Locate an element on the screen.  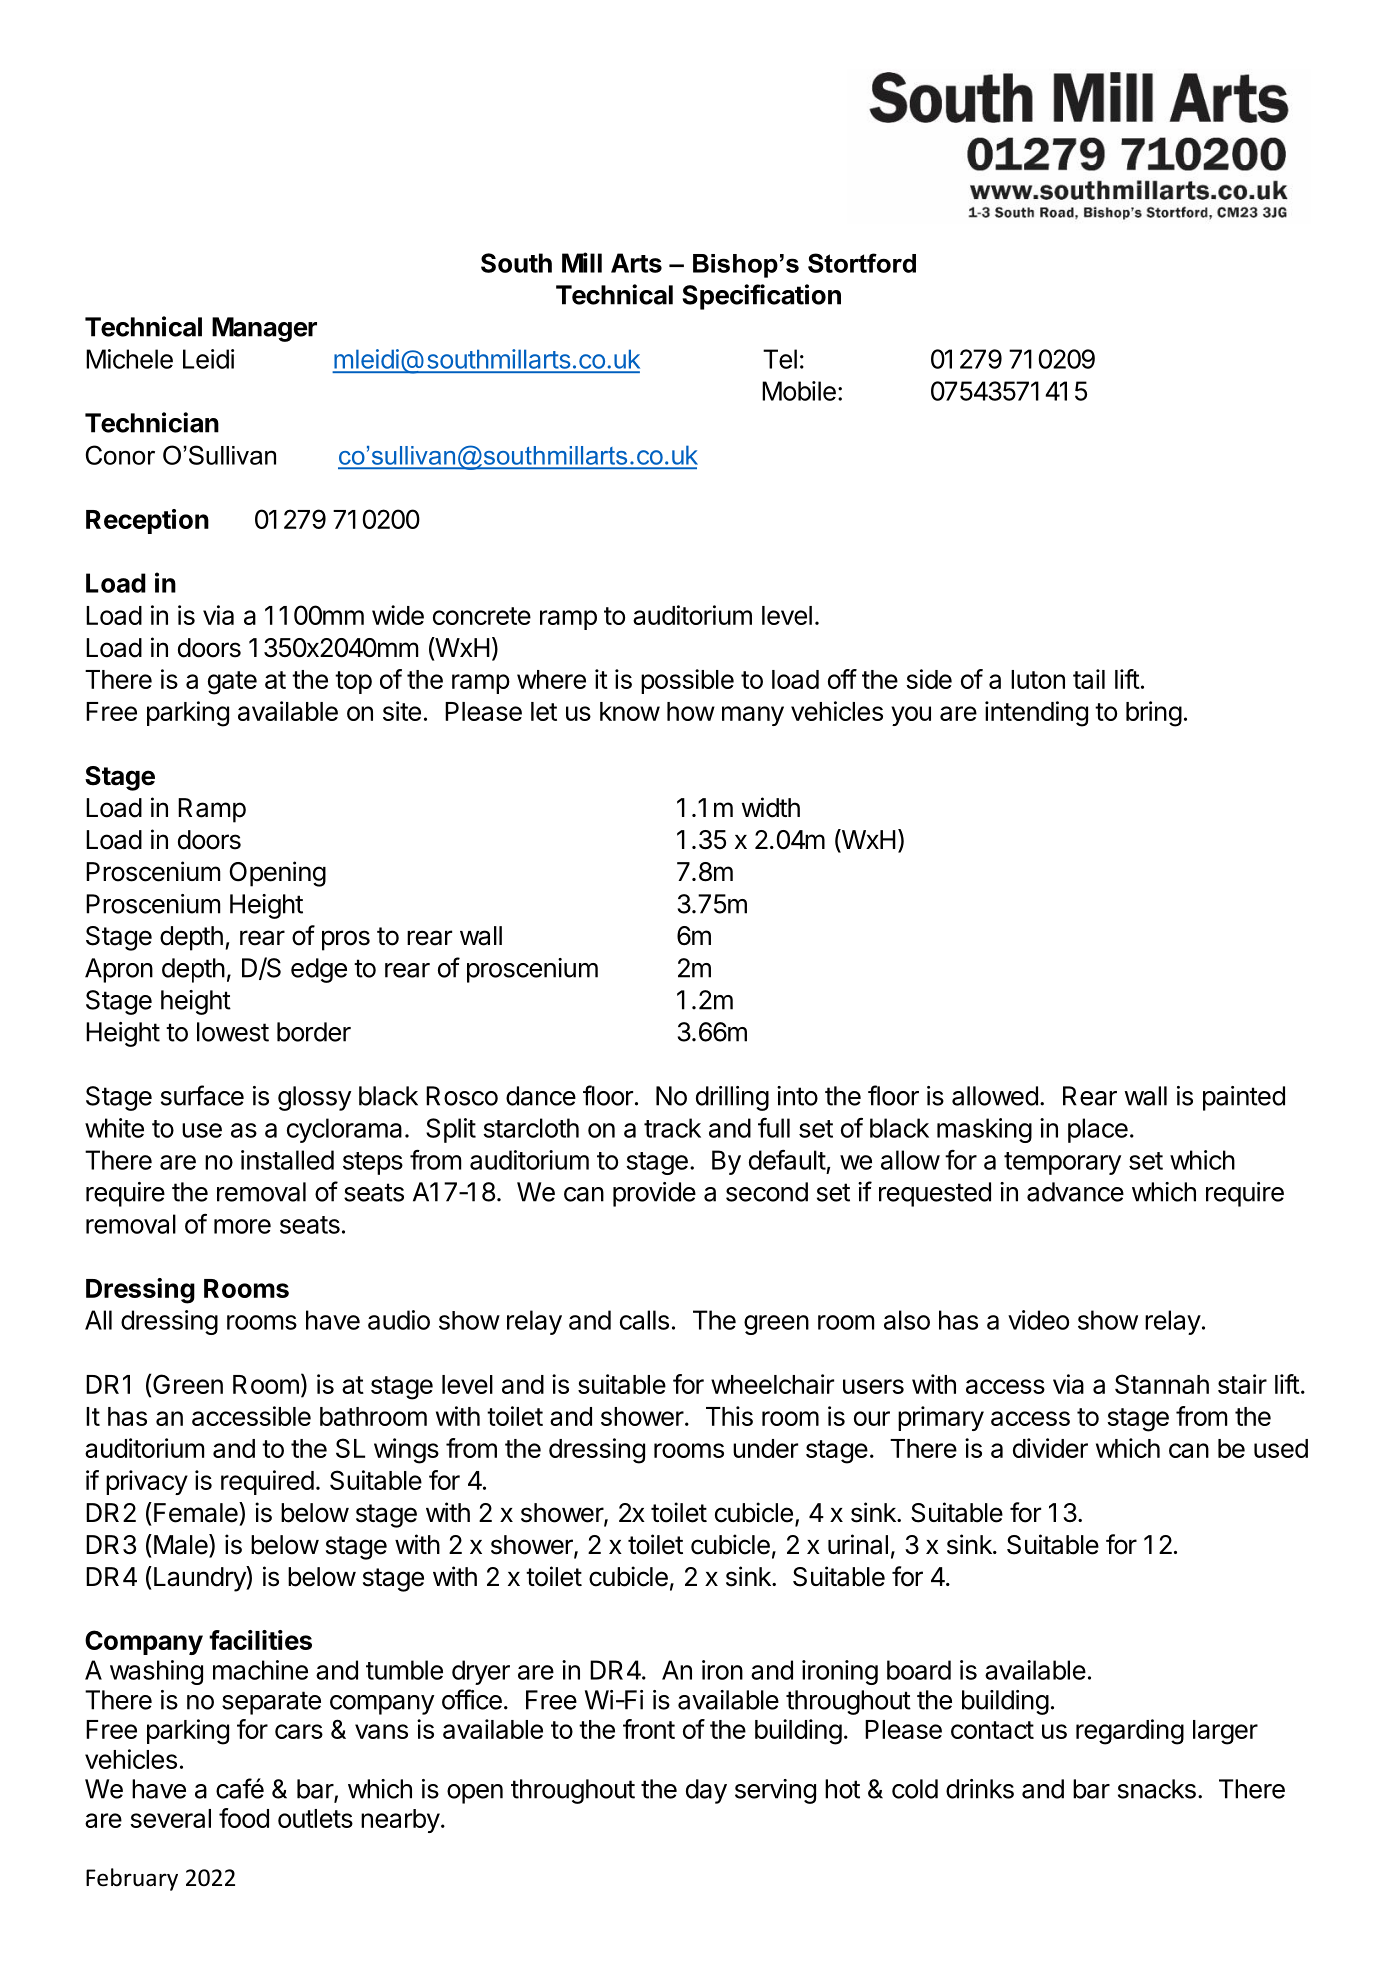
width is located at coordinates (771, 807).
